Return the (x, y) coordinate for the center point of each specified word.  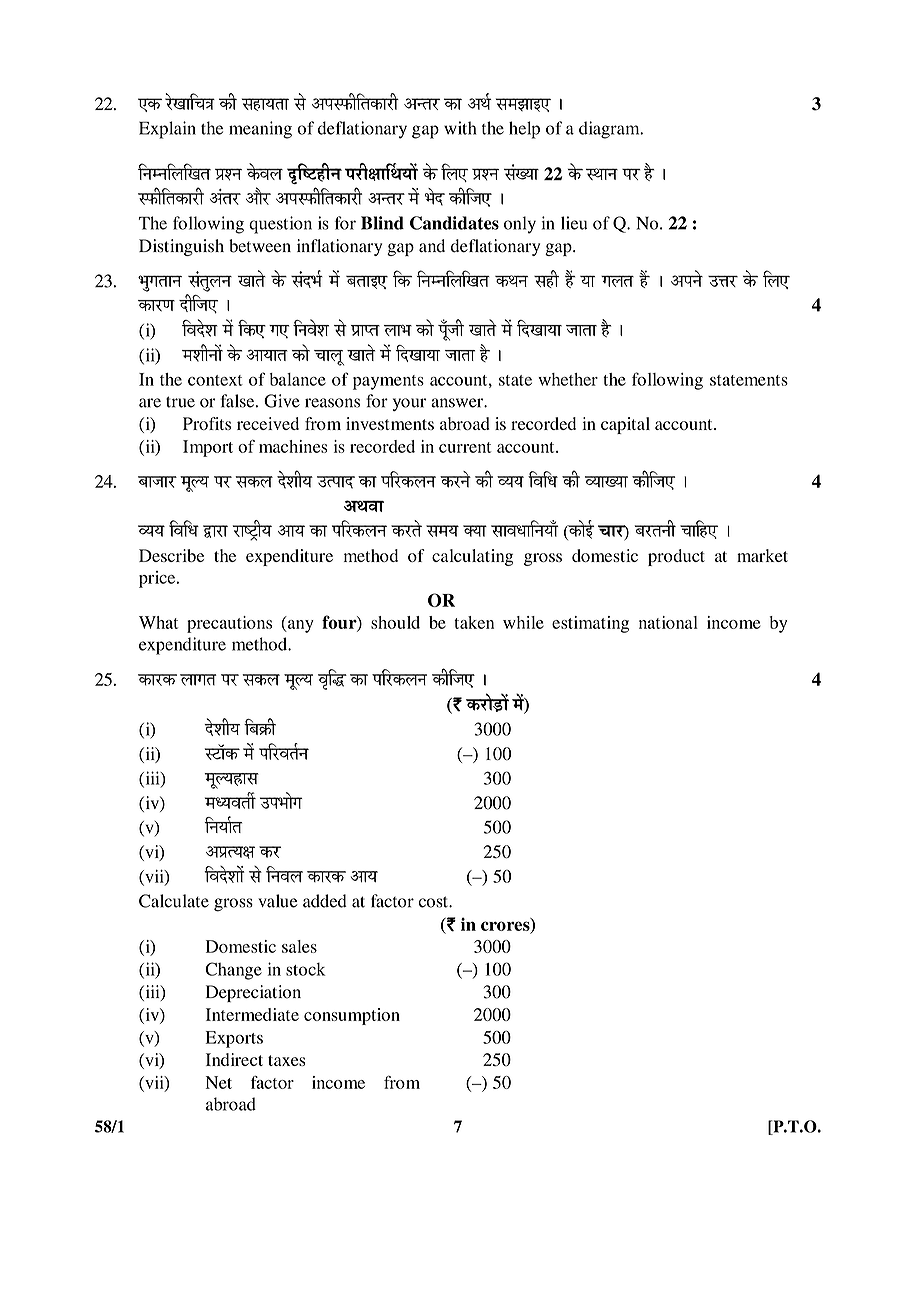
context (215, 380)
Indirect (234, 1059)
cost (434, 902)
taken (474, 622)
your (409, 404)
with (460, 128)
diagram (610, 130)
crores (506, 926)
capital (625, 425)
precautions (229, 624)
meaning (260, 130)
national (668, 622)
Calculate (174, 901)
